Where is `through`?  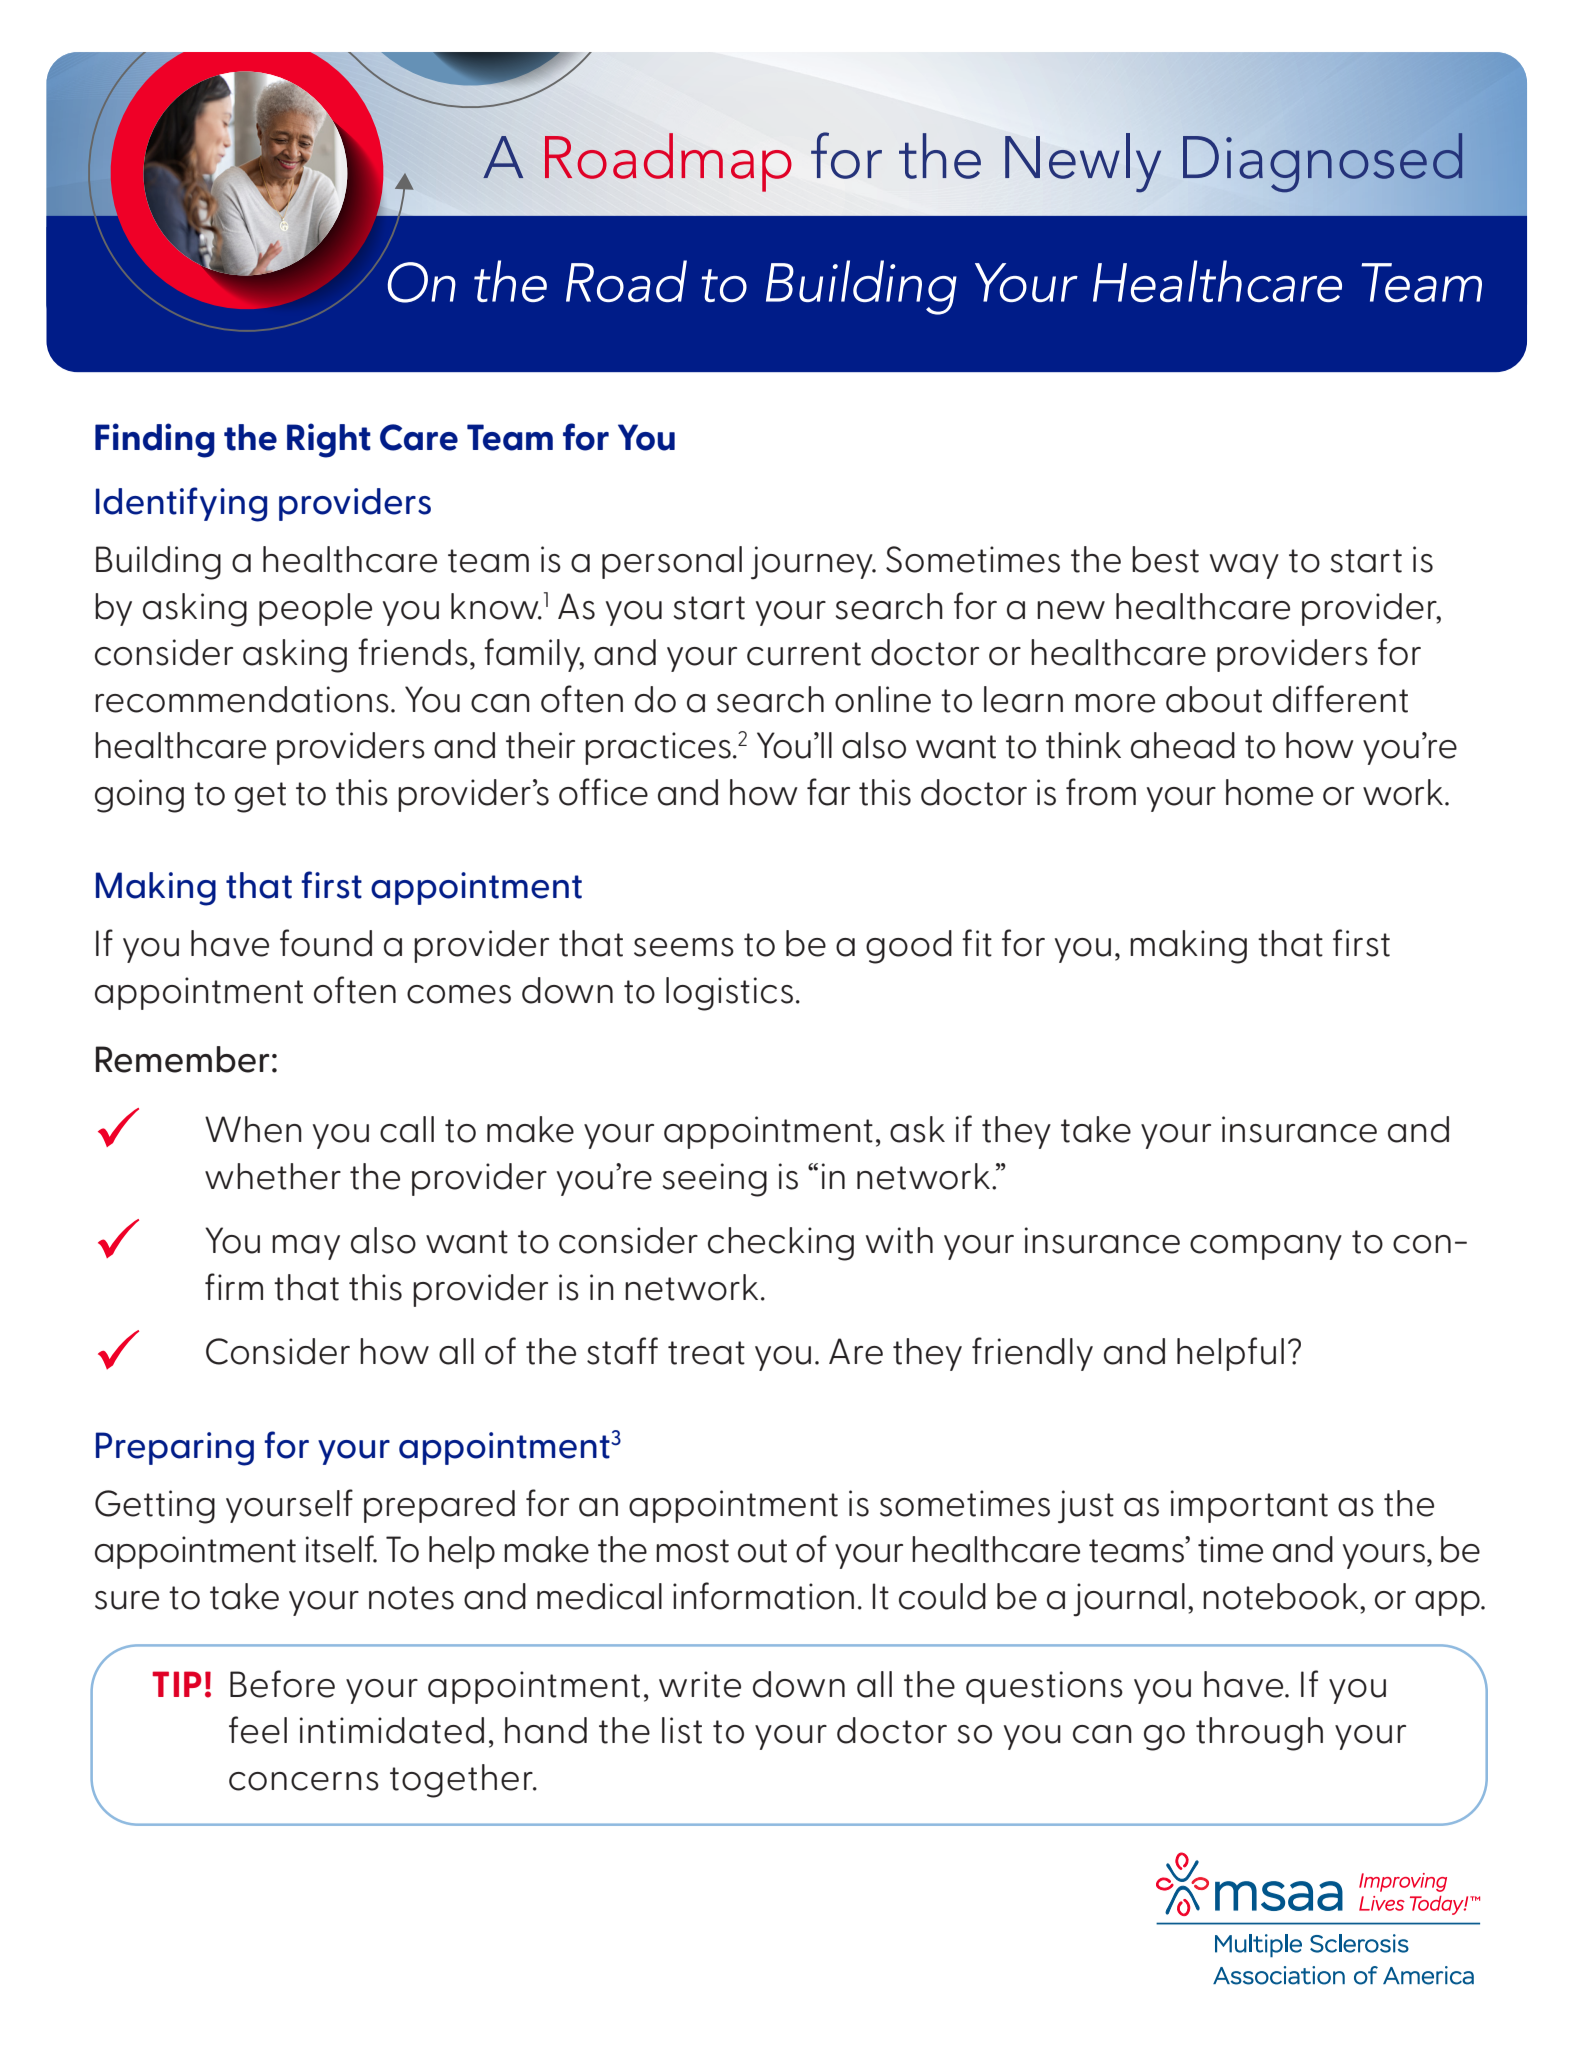 through is located at coordinates (1259, 1734).
